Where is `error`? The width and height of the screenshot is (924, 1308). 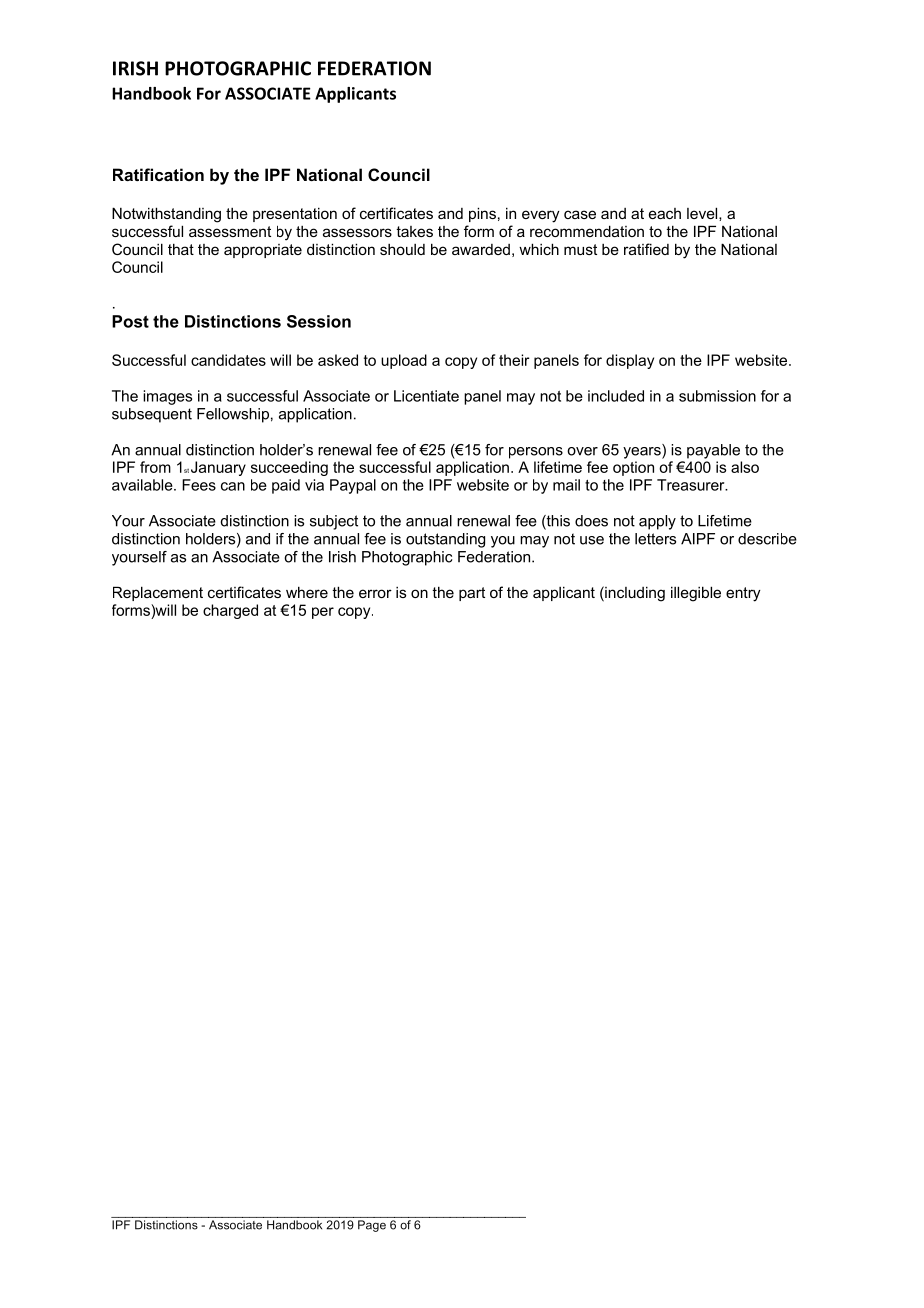 error is located at coordinates (375, 593).
